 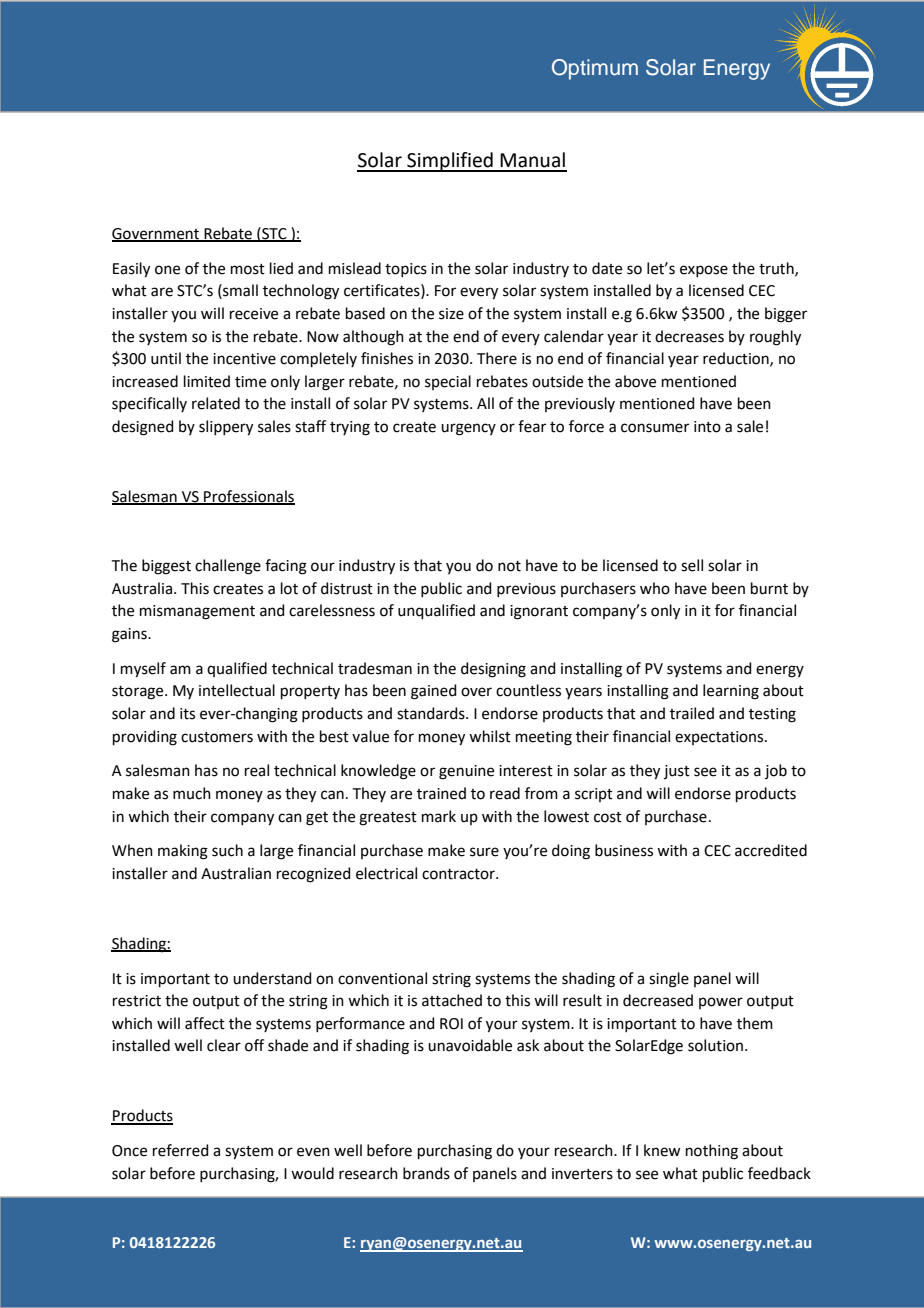 I want to click on brands, so click(x=426, y=1173).
